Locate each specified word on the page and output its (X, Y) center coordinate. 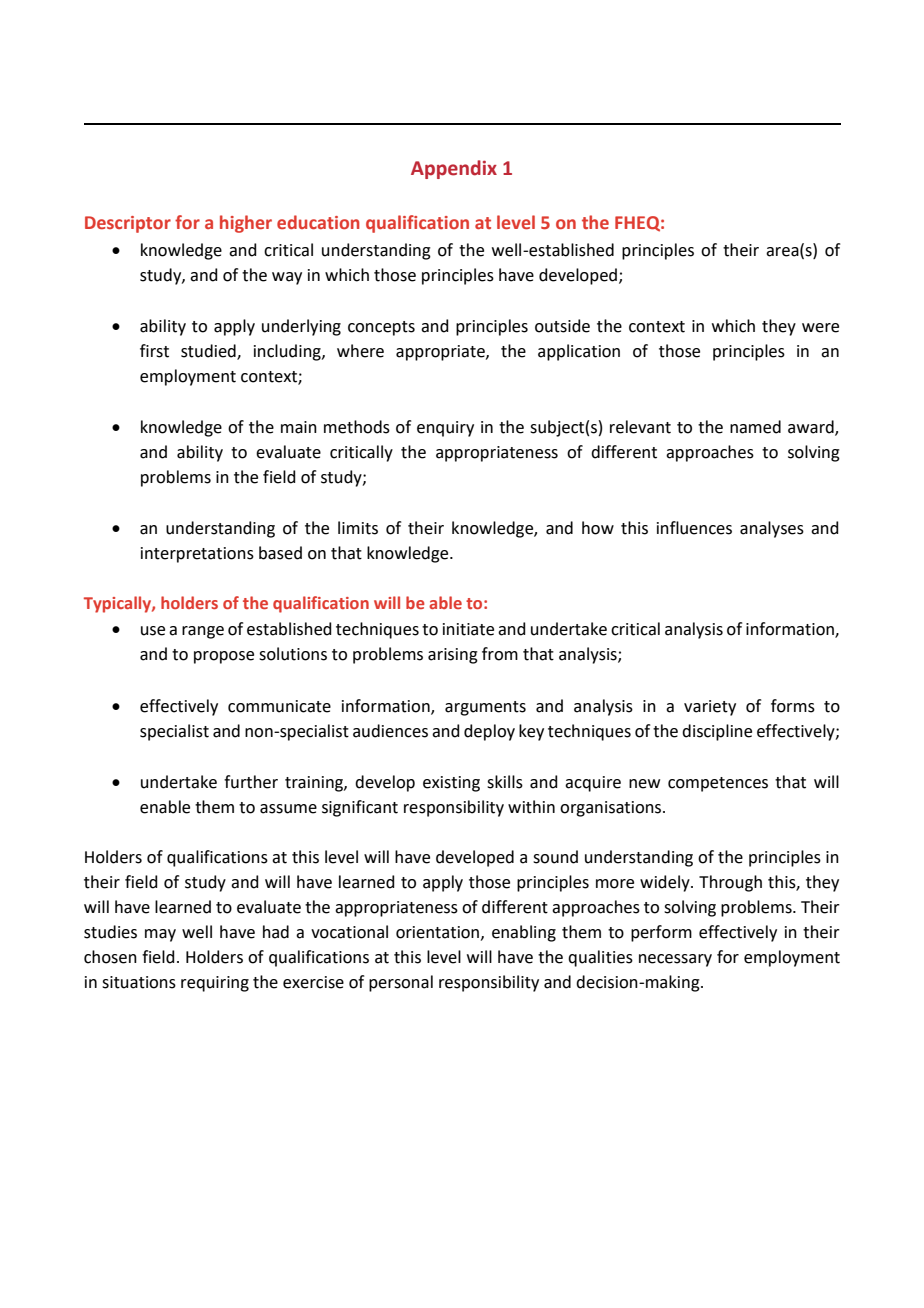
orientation (439, 933)
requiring (215, 984)
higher (246, 224)
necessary (675, 960)
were (820, 328)
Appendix (454, 169)
